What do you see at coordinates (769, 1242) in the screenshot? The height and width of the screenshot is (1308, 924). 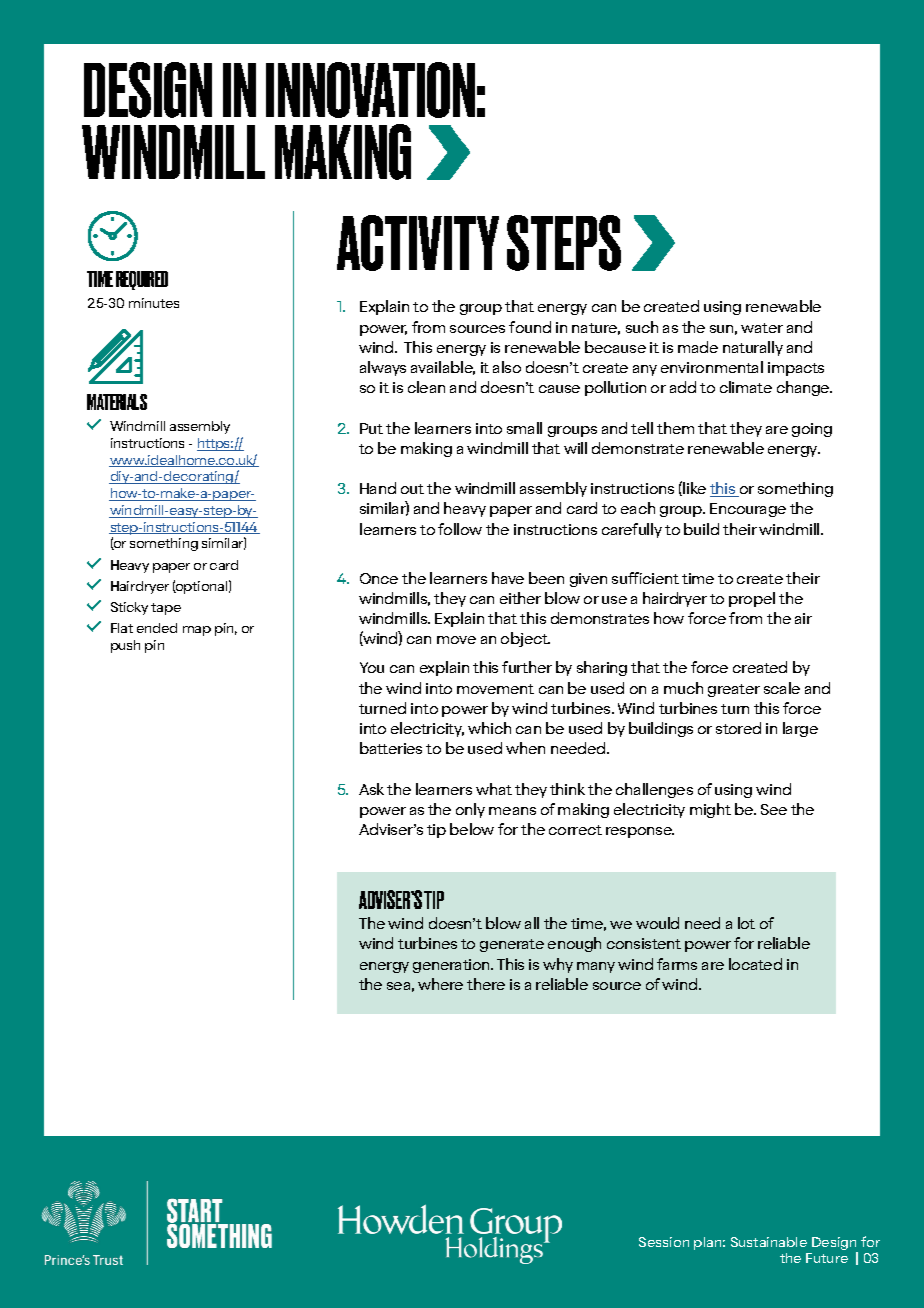 I see `Sustainable` at bounding box center [769, 1242].
